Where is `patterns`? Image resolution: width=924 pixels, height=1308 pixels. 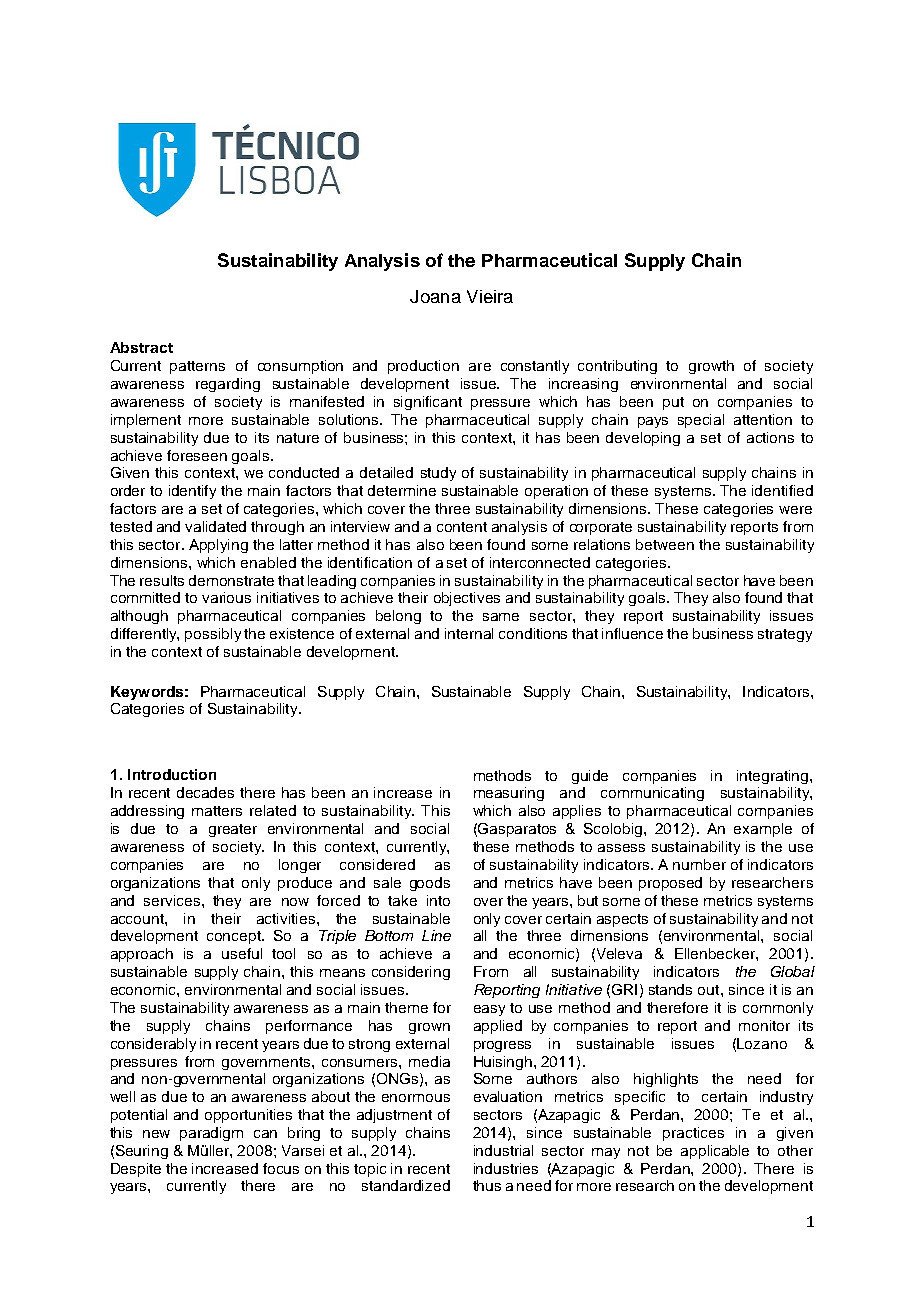
patterns is located at coordinates (197, 367).
